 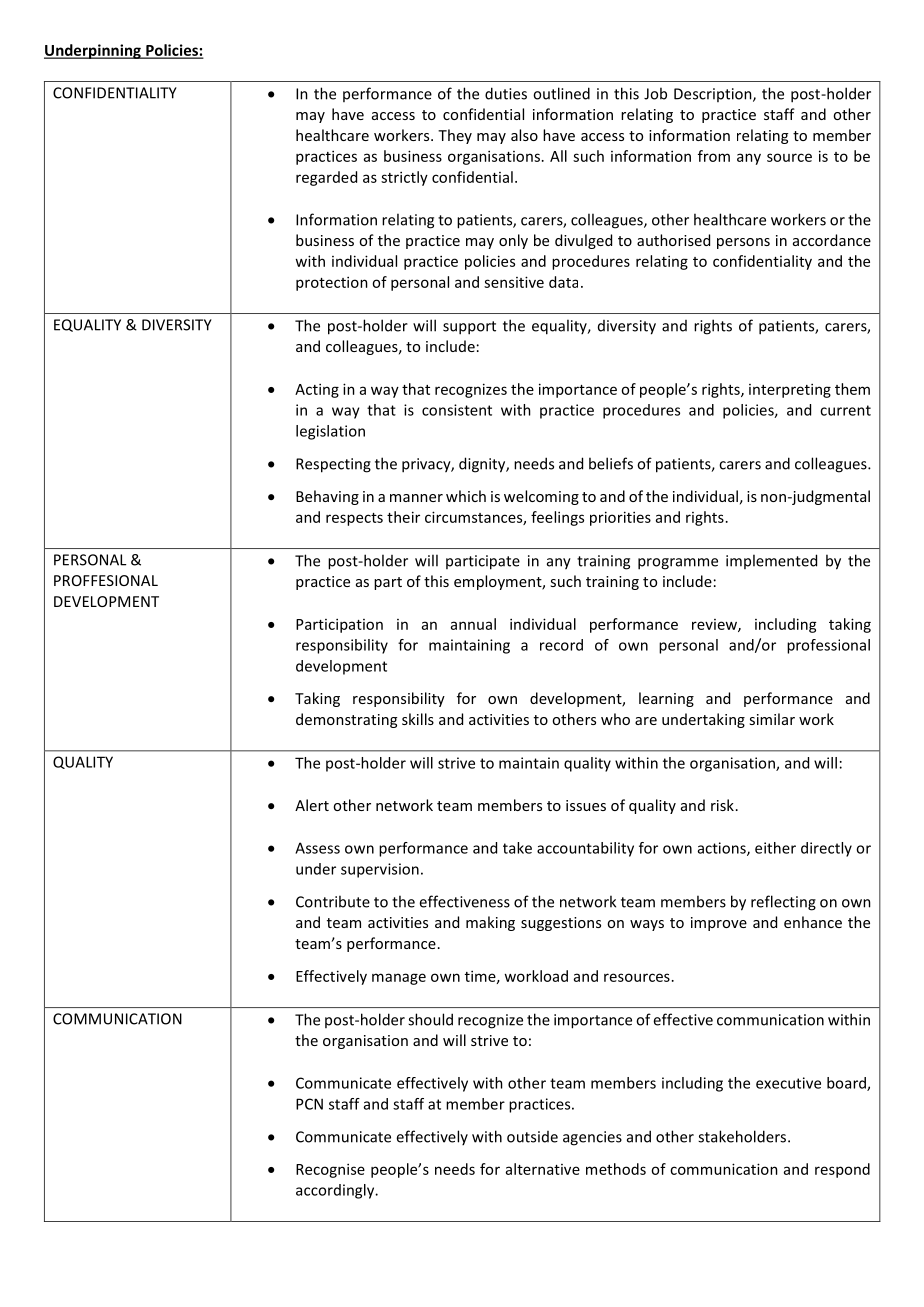 What do you see at coordinates (330, 1170) in the screenshot?
I see `Recognise` at bounding box center [330, 1170].
